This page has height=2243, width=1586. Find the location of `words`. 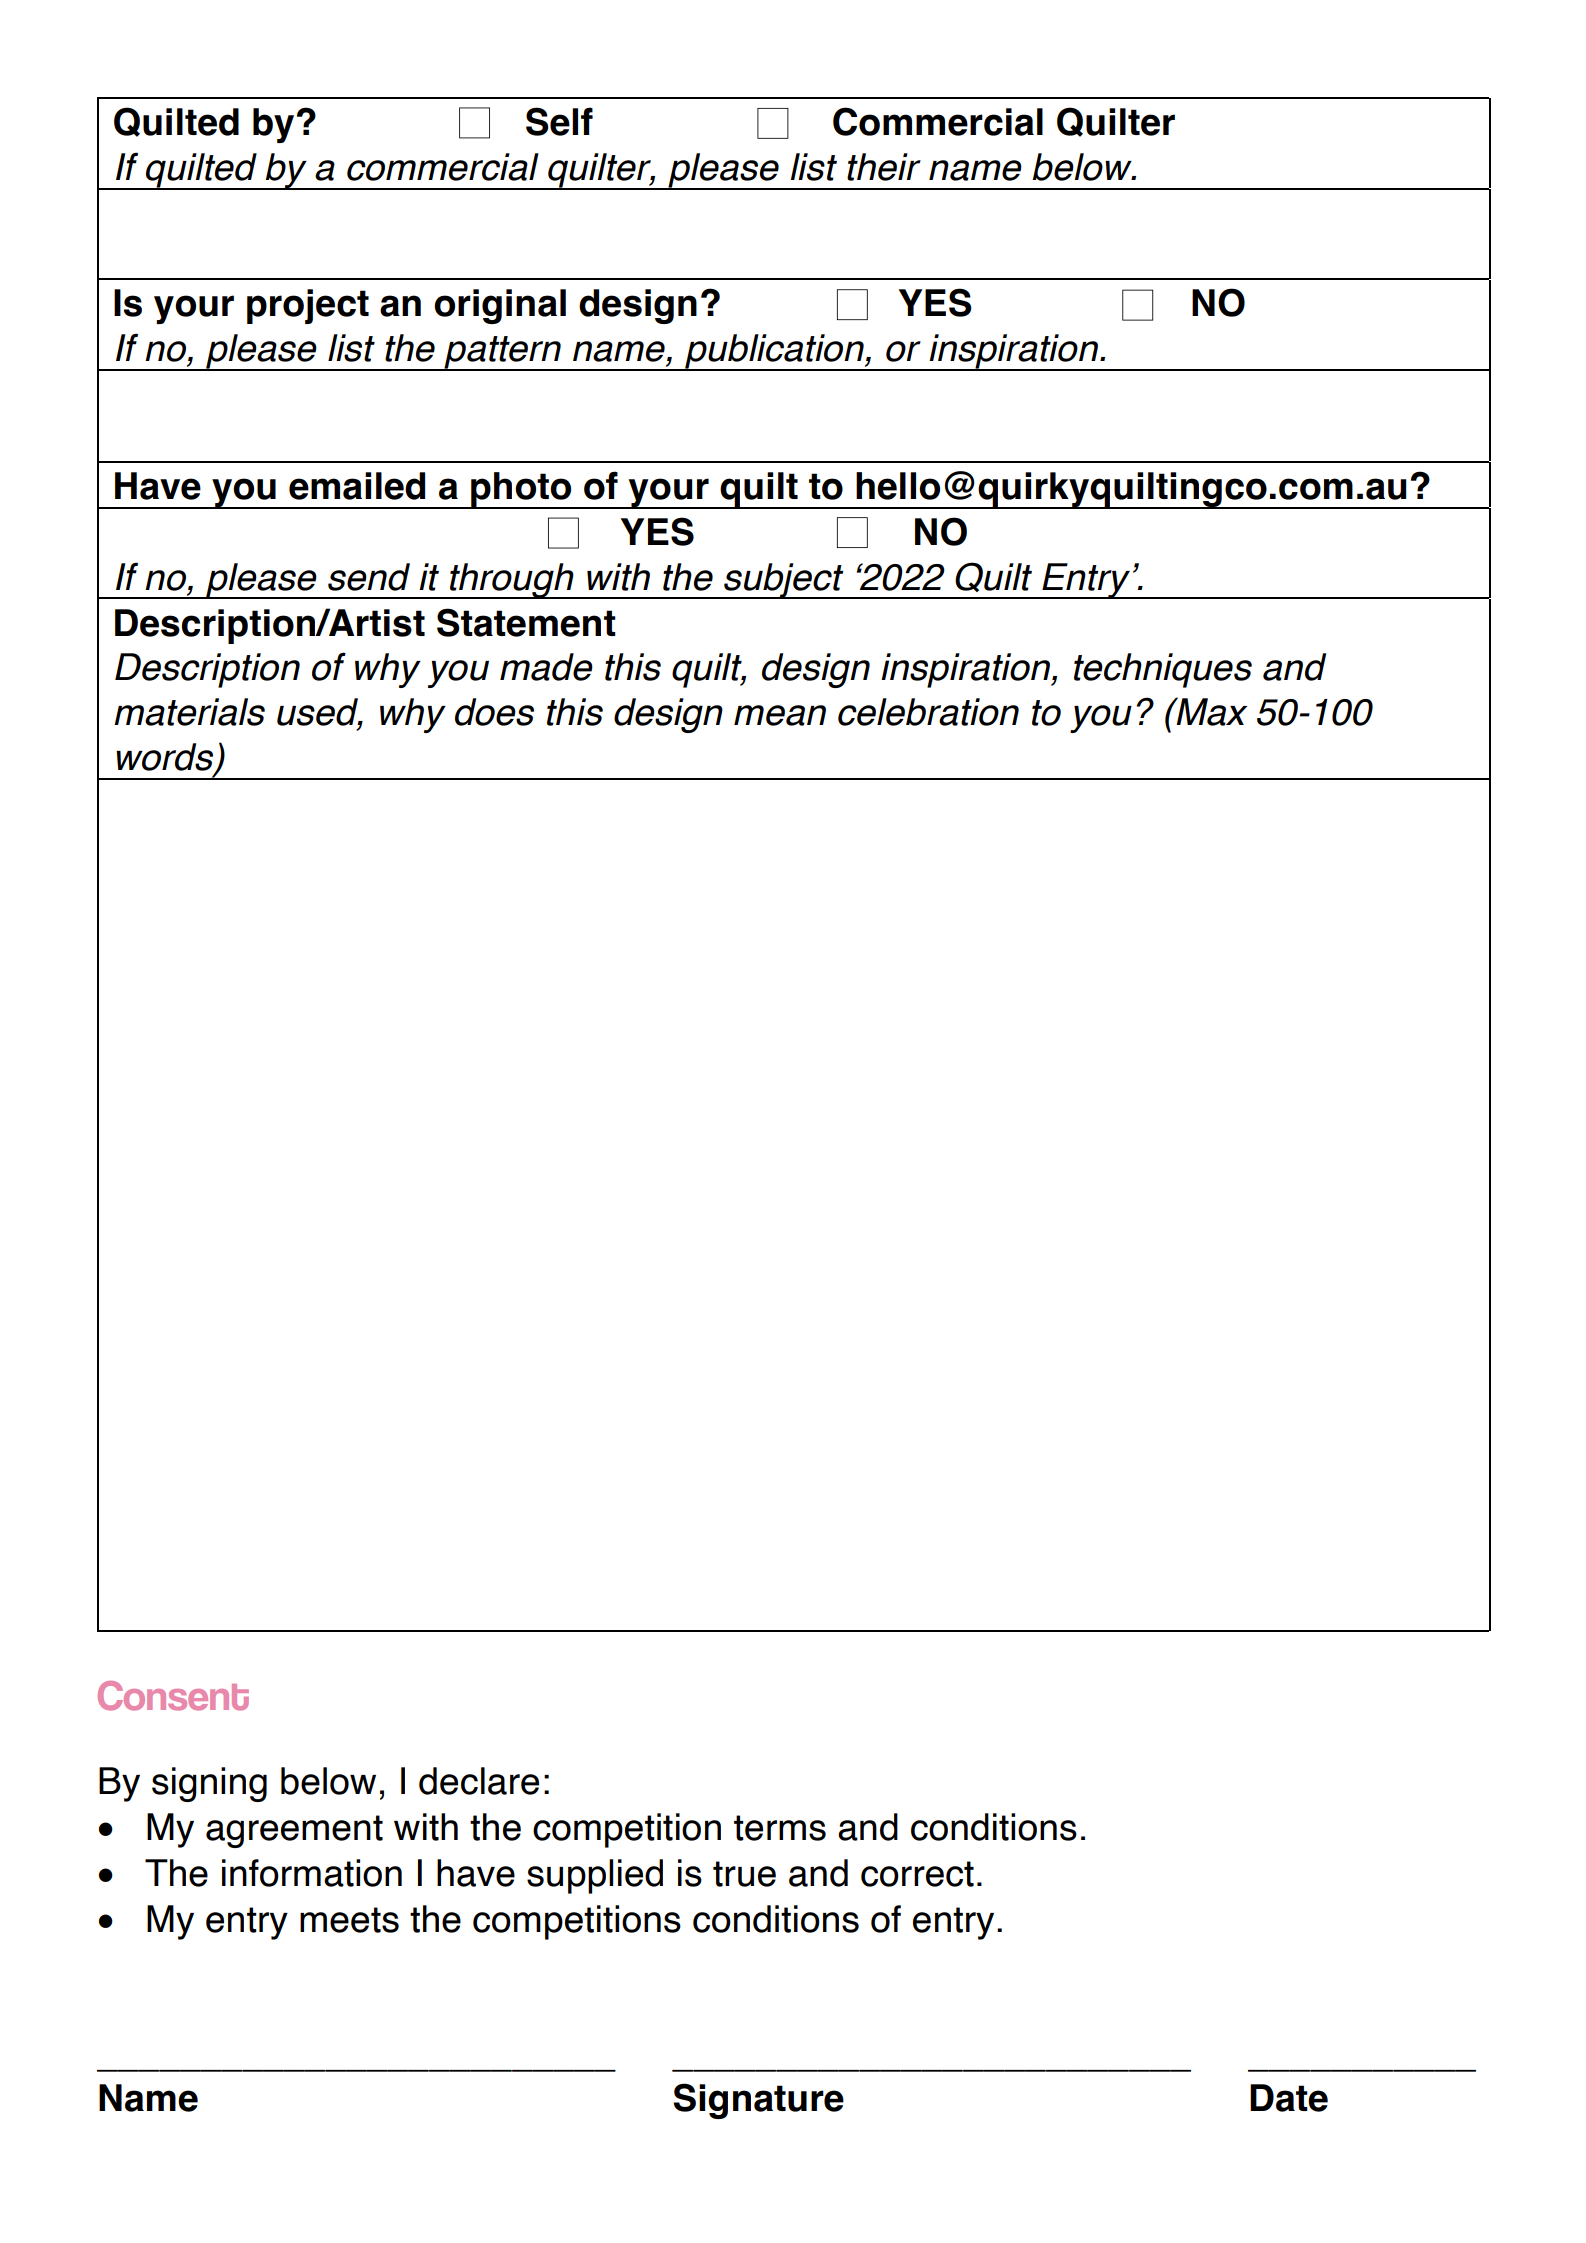

words is located at coordinates (166, 758).
